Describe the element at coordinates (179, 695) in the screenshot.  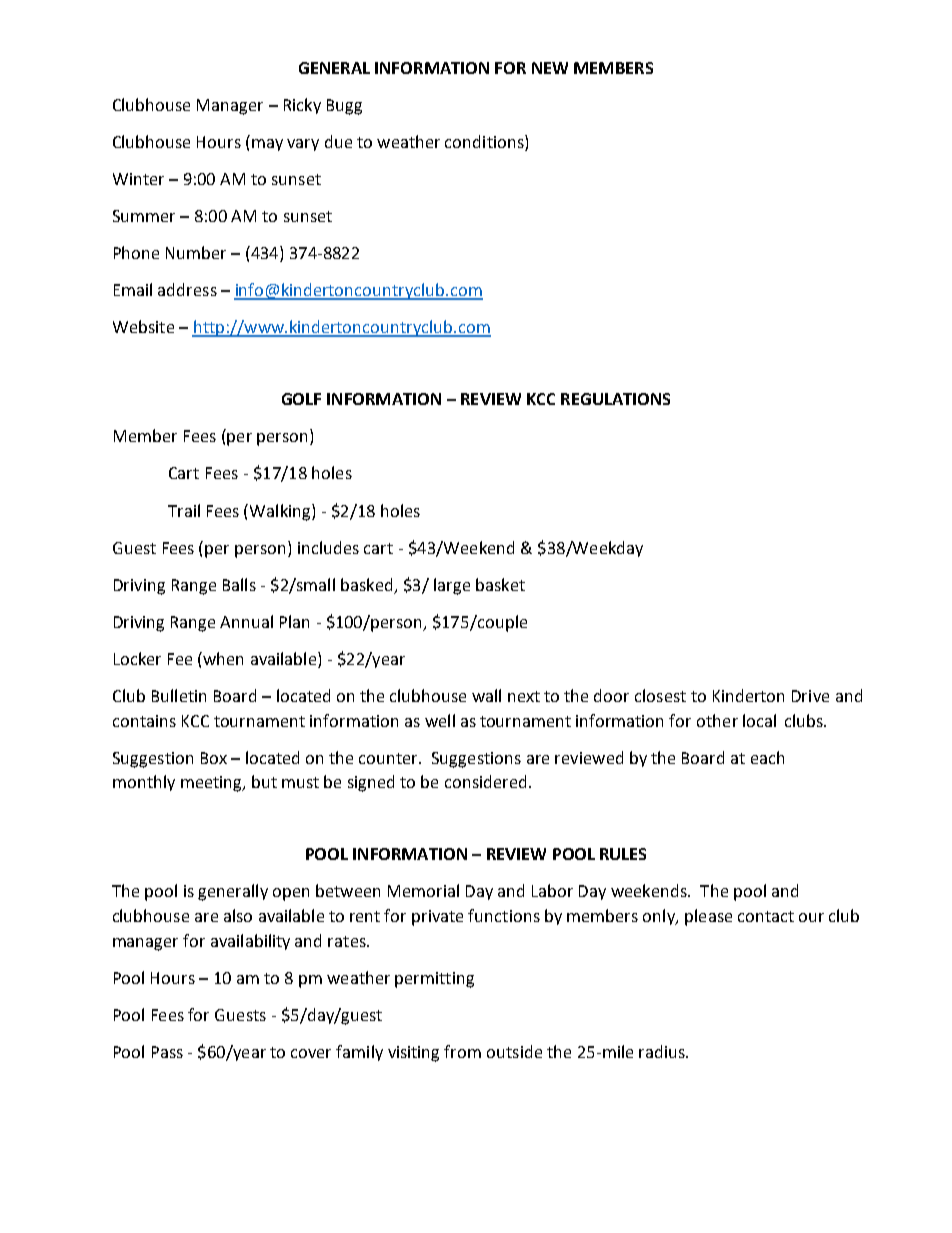
I see `Bulletin` at that location.
